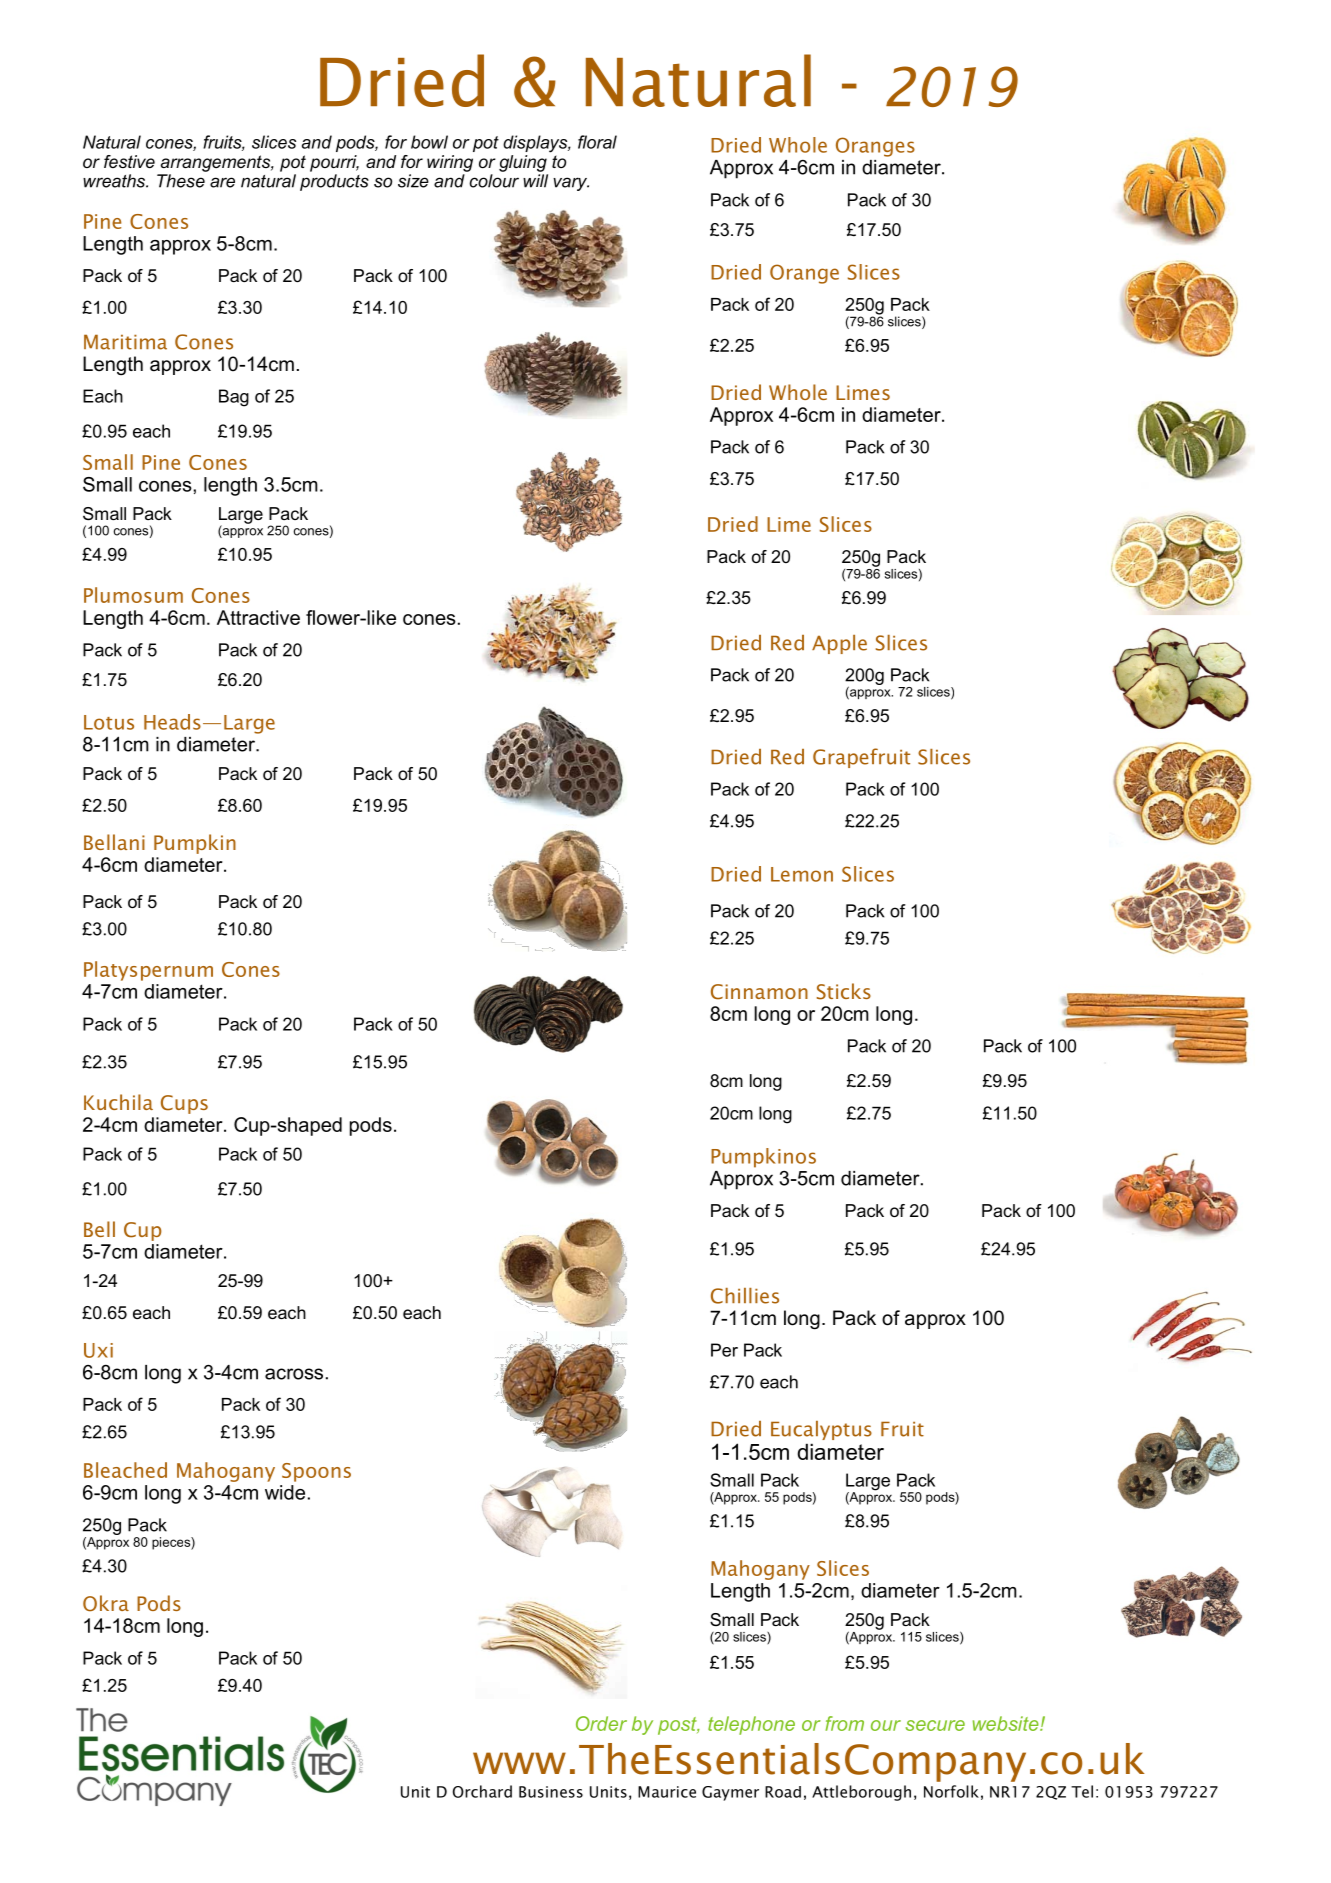 The width and height of the page is (1331, 1883). Describe the element at coordinates (935, 1725) in the page. I see `secure` at that location.
